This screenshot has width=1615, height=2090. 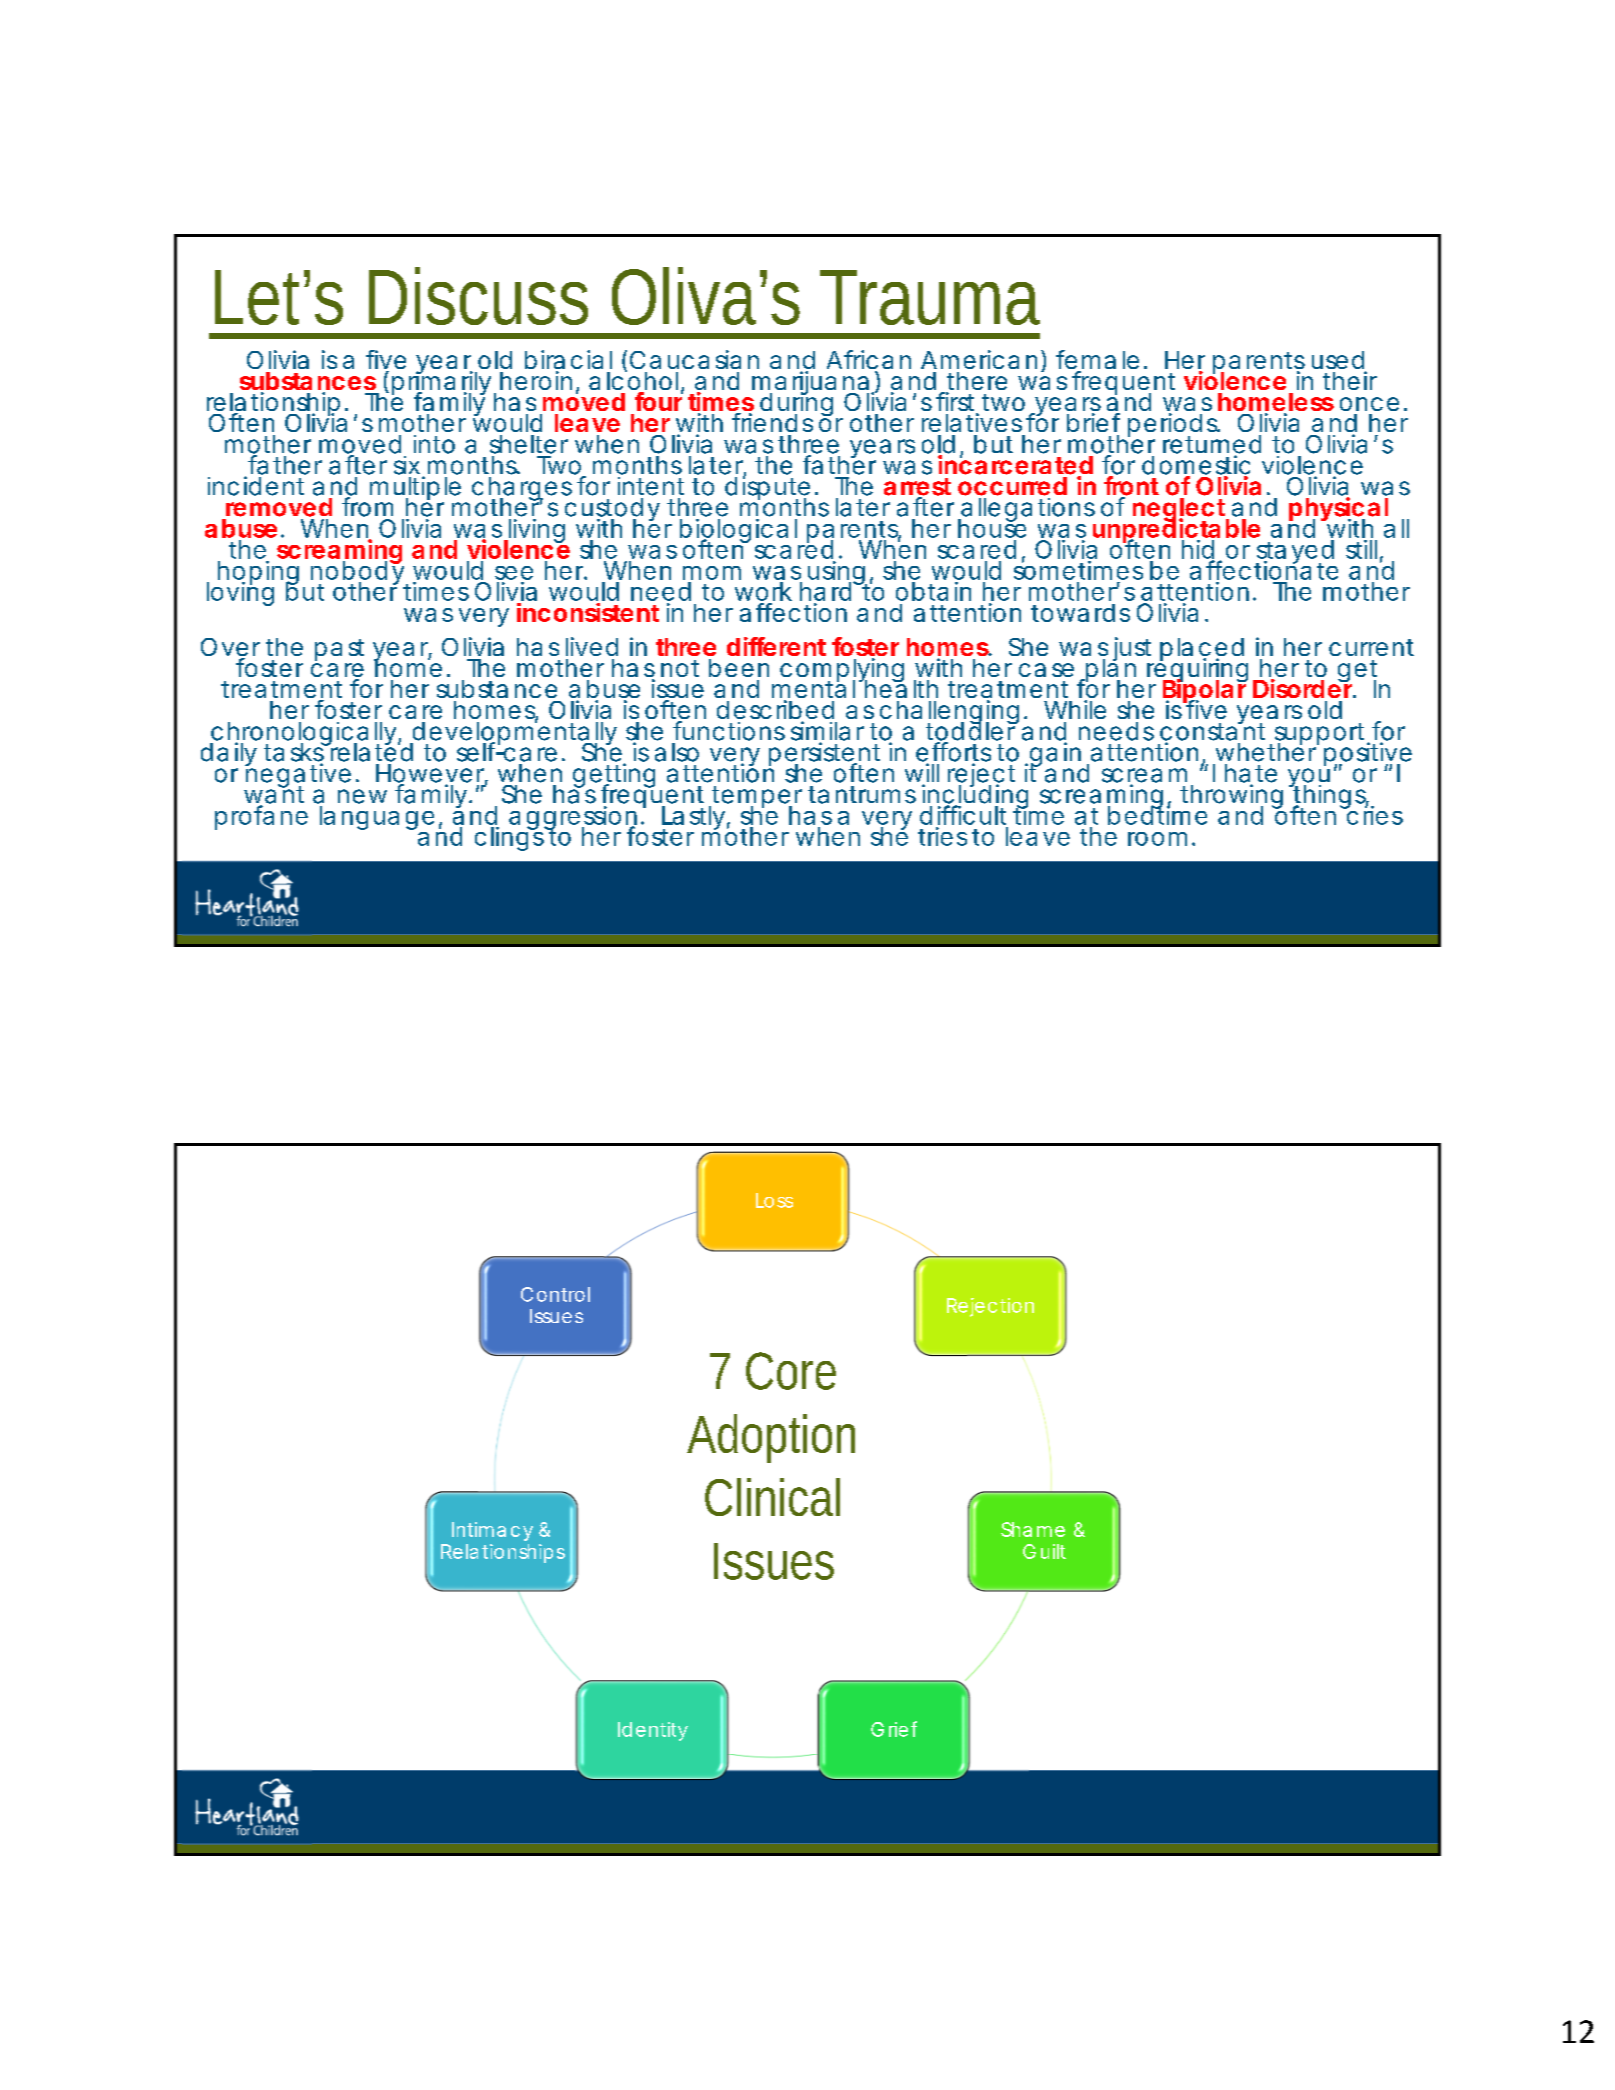 I want to click on Intimacy, so click(x=492, y=1531).
